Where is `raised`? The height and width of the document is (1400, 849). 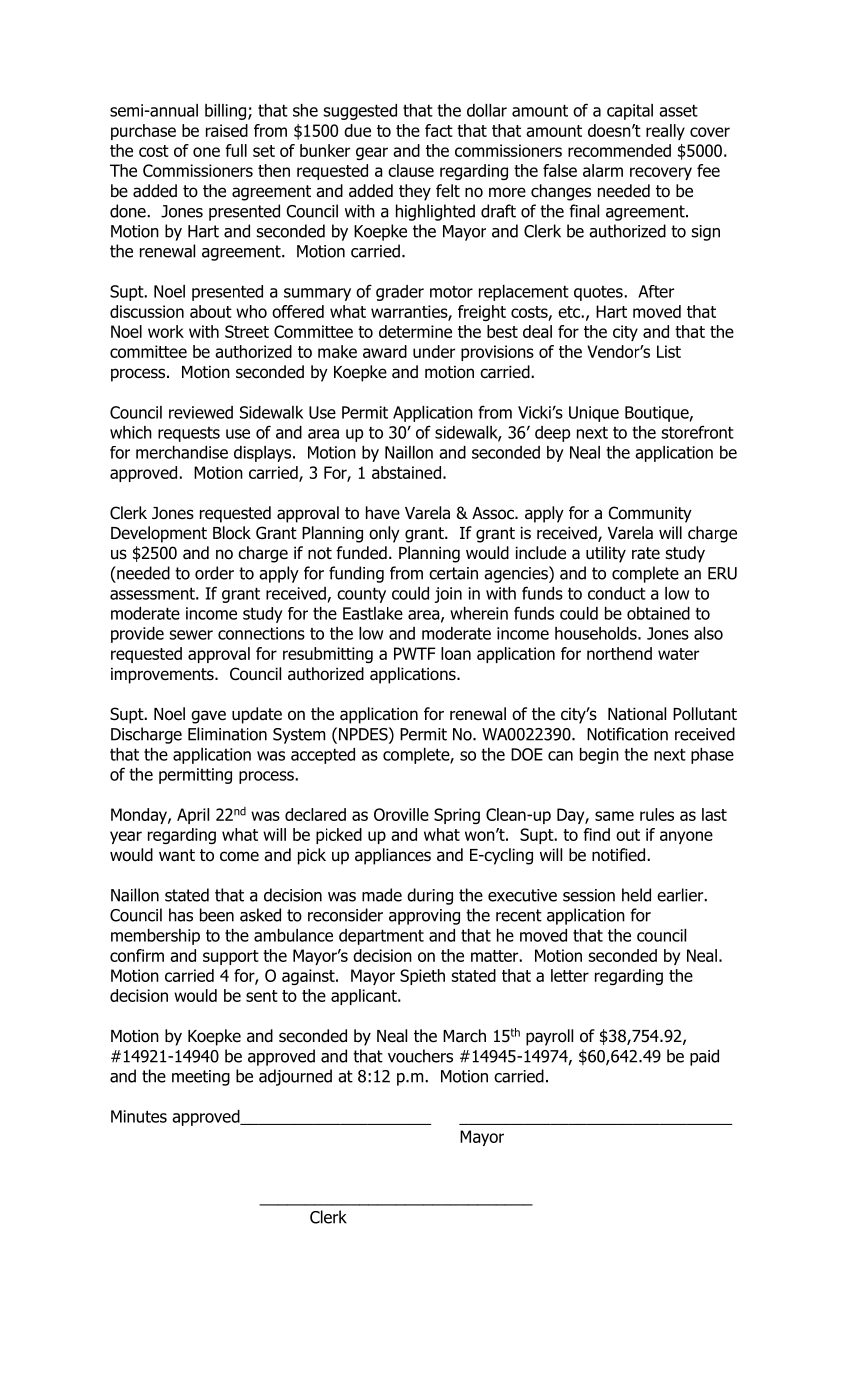 raised is located at coordinates (227, 130).
